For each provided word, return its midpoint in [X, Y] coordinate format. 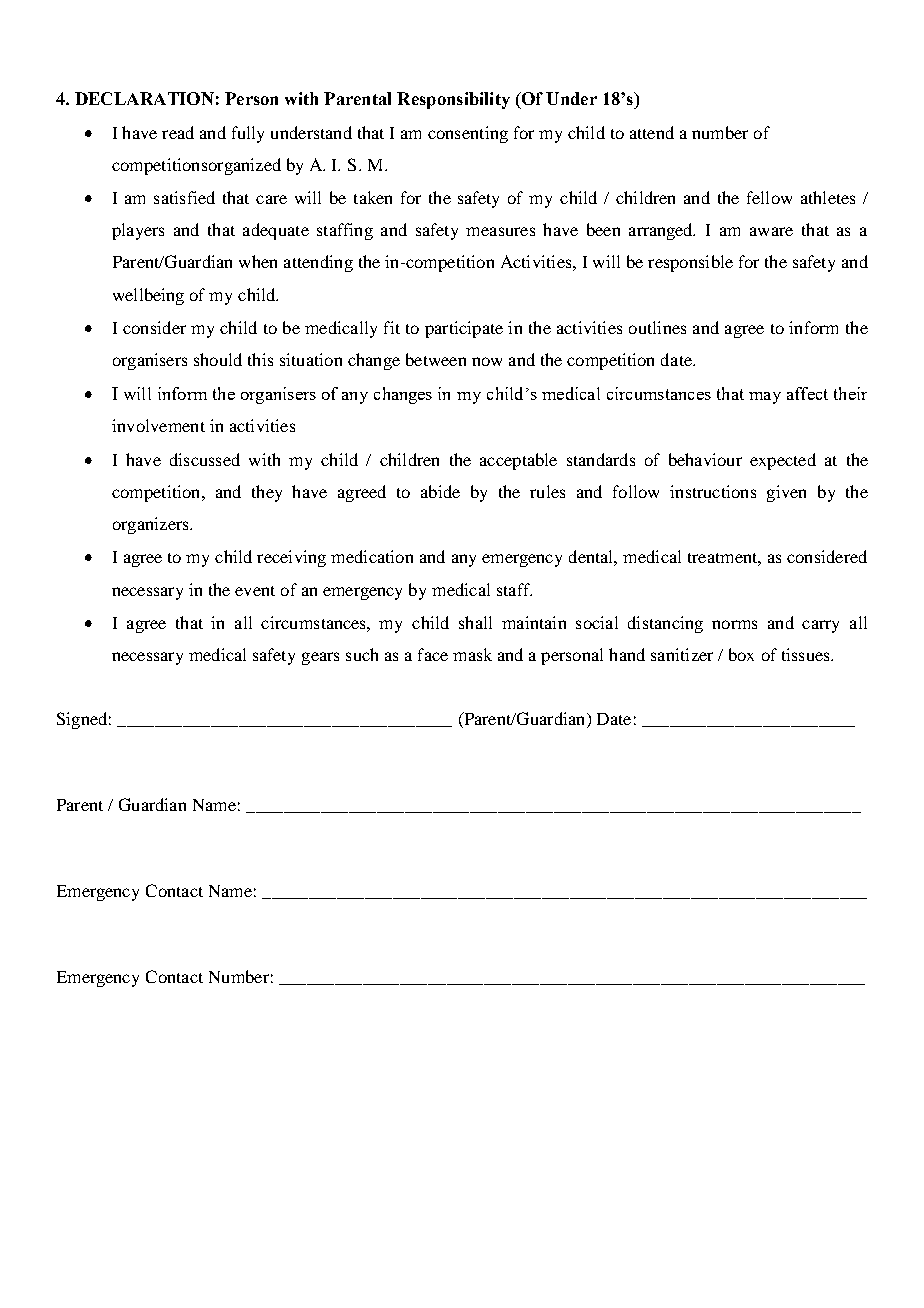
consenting [468, 134]
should [218, 359]
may [765, 398]
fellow [769, 197]
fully [248, 134]
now [487, 361]
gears [320, 658]
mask [472, 654]
